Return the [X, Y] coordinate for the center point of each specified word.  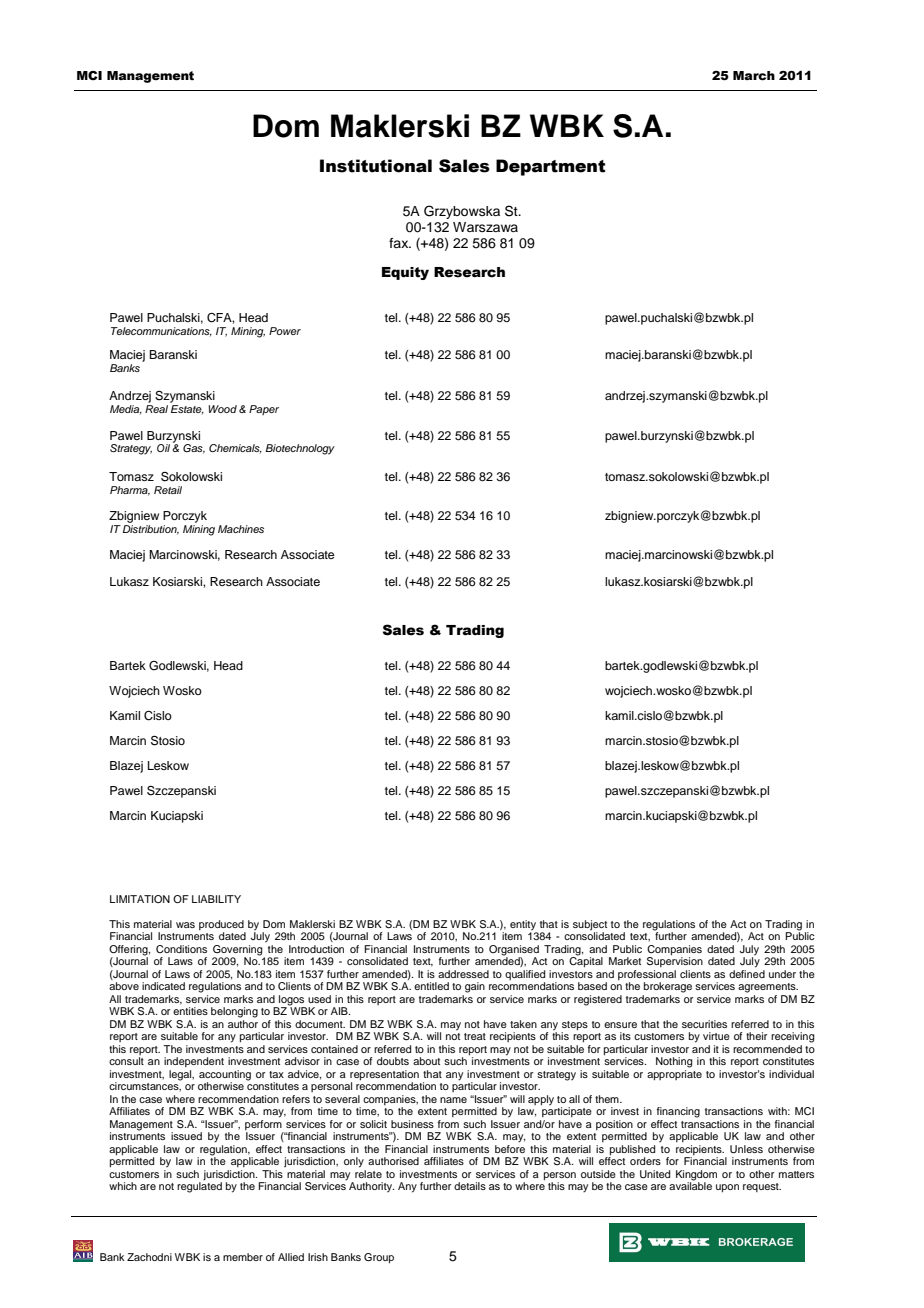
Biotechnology [300, 449]
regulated [199, 1187]
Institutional [376, 166]
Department [551, 167]
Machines [241, 529]
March [754, 76]
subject [590, 926]
